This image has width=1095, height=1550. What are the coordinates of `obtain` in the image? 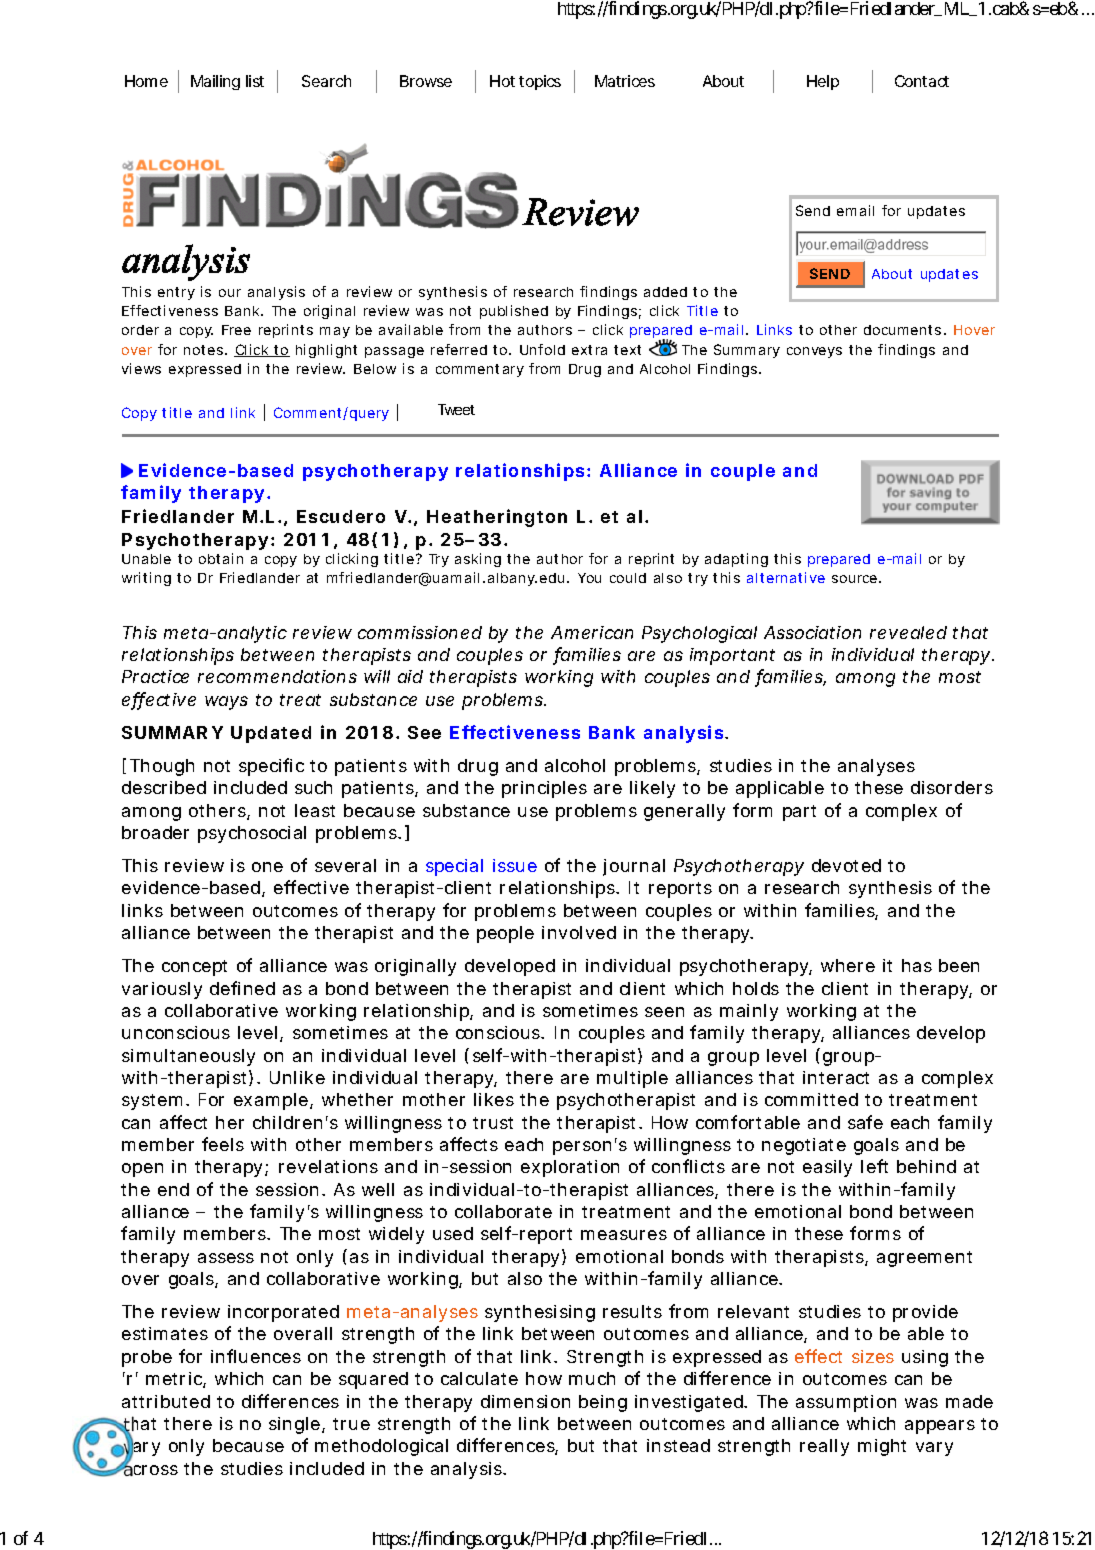 It's located at (221, 558).
